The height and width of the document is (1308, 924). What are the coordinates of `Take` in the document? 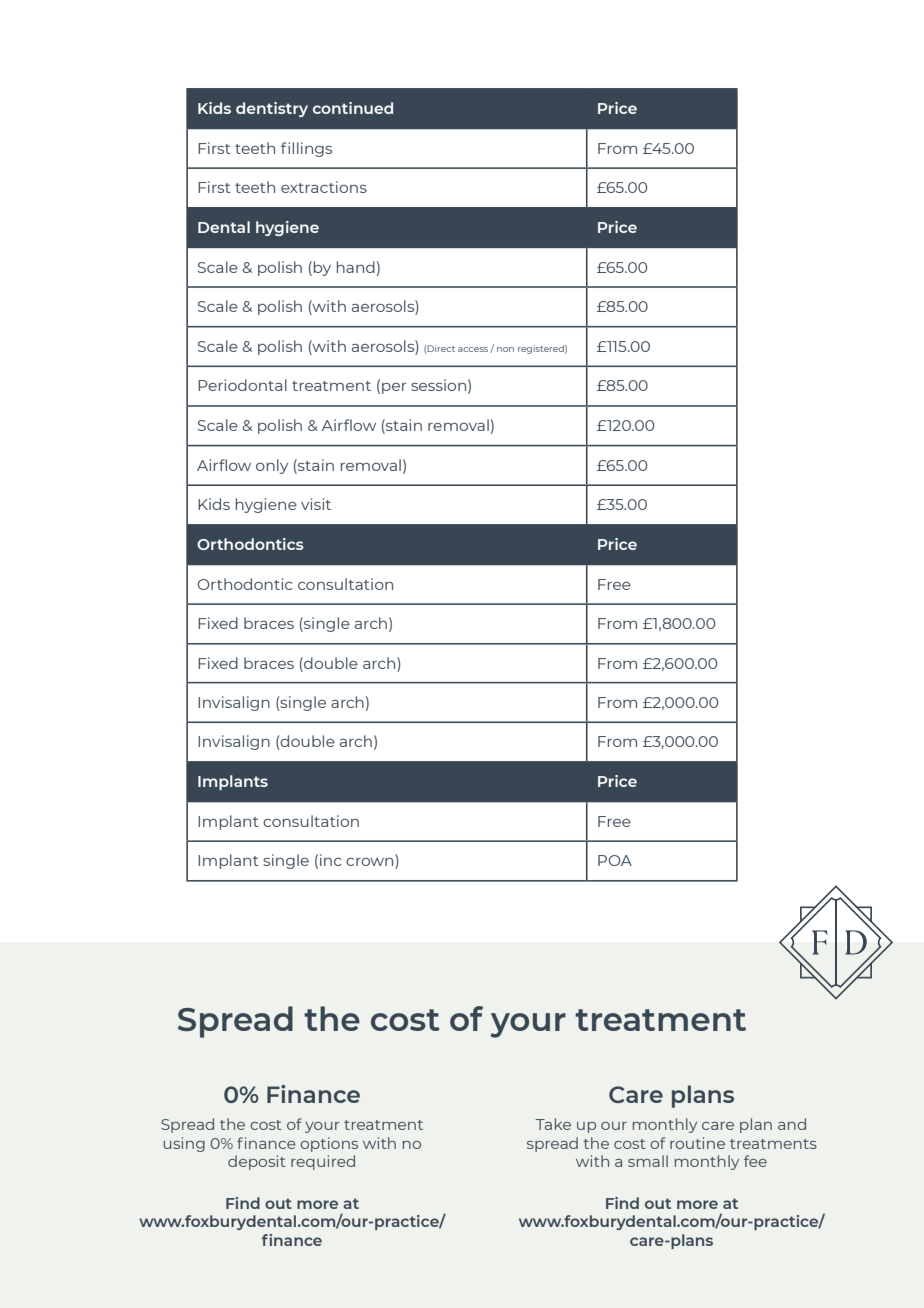 It's located at (553, 1124).
